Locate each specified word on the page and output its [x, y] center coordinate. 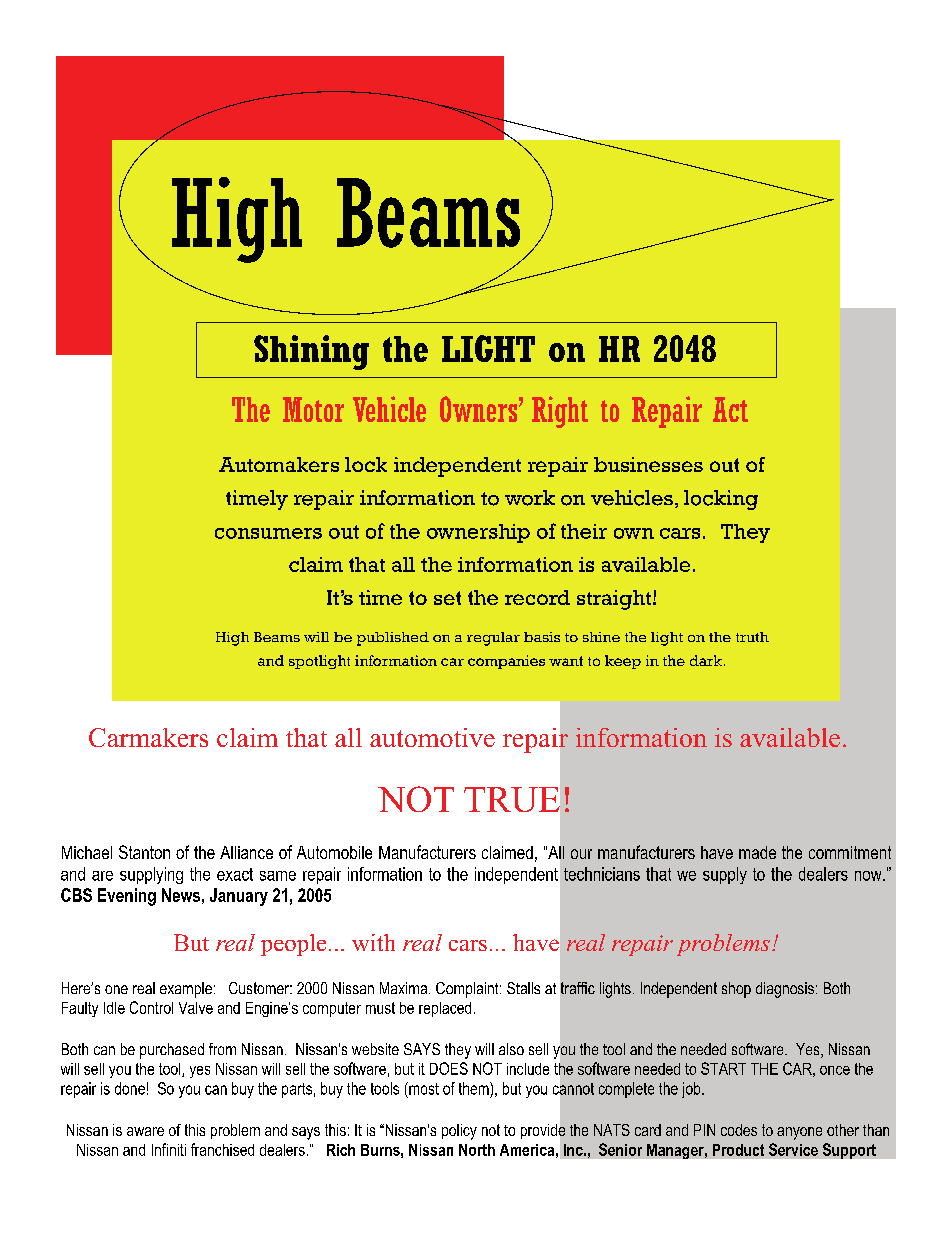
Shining [311, 352]
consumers [268, 533]
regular [493, 639]
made [757, 852]
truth [752, 637]
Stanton [144, 852]
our [581, 854]
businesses [648, 464]
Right [560, 412]
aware [145, 1131]
